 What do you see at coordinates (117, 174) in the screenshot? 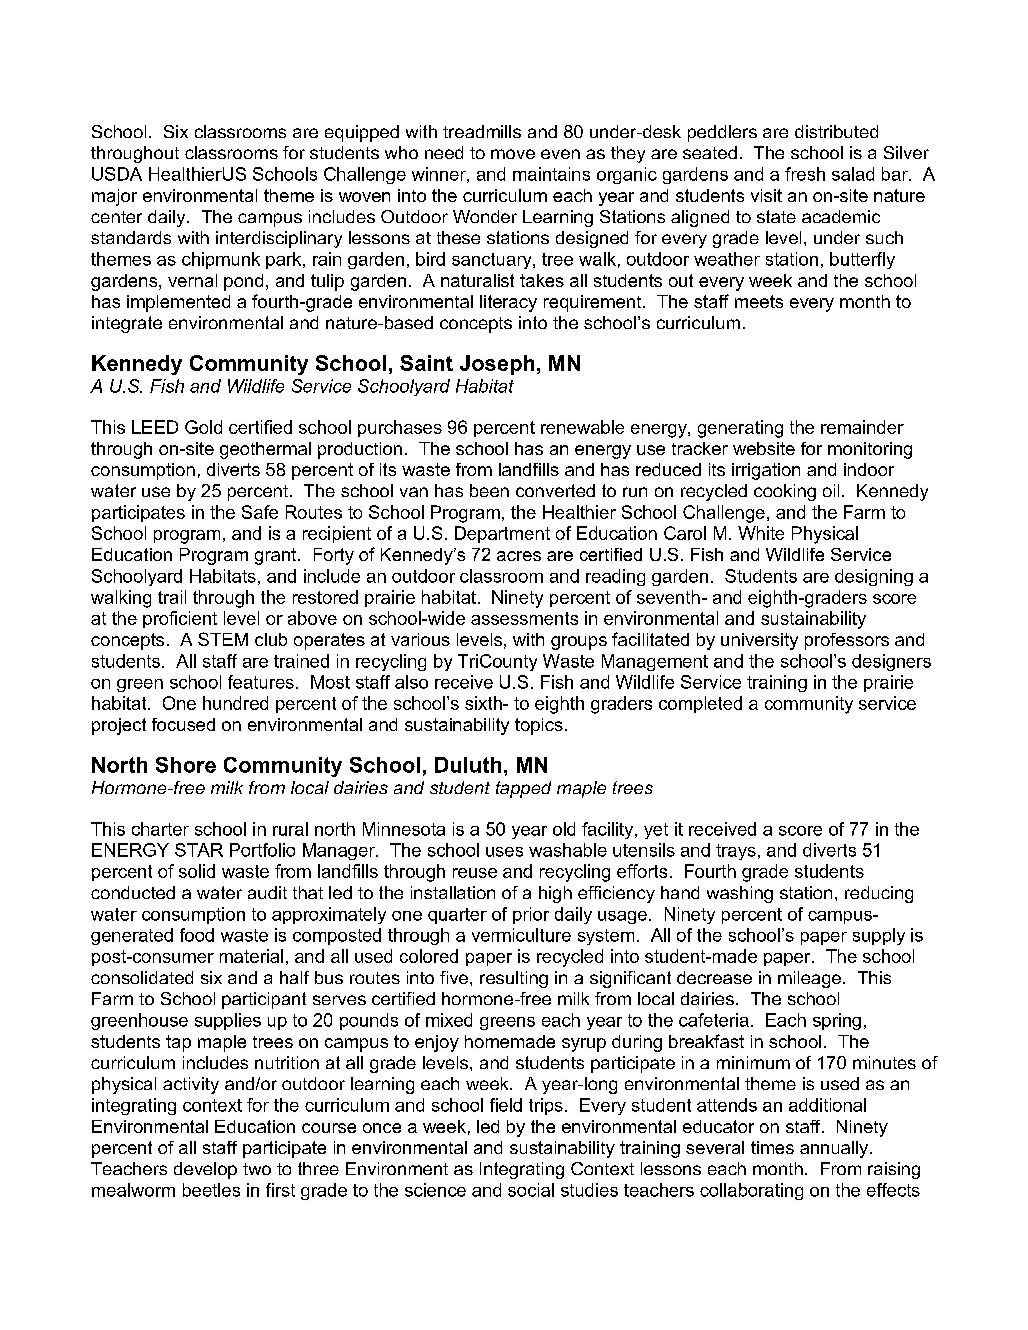
I see `USDA` at bounding box center [117, 174].
